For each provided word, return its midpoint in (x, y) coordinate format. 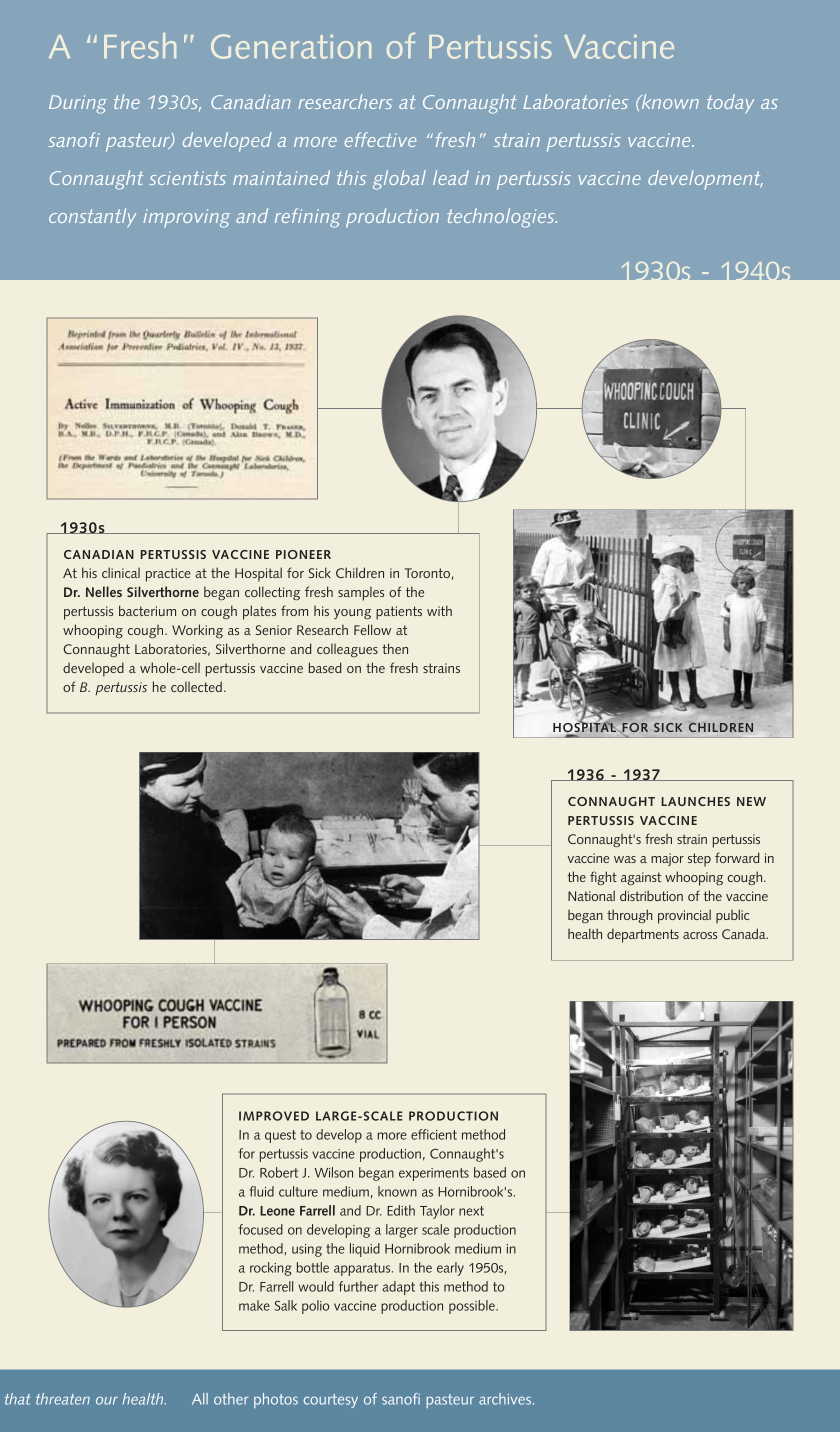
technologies (502, 218)
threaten (63, 1399)
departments (643, 936)
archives (506, 1399)
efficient (434, 1134)
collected (196, 686)
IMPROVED (274, 1116)
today (730, 103)
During (78, 104)
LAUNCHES (695, 801)
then (395, 648)
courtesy (331, 1401)
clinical (121, 572)
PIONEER (303, 554)
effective (380, 139)
